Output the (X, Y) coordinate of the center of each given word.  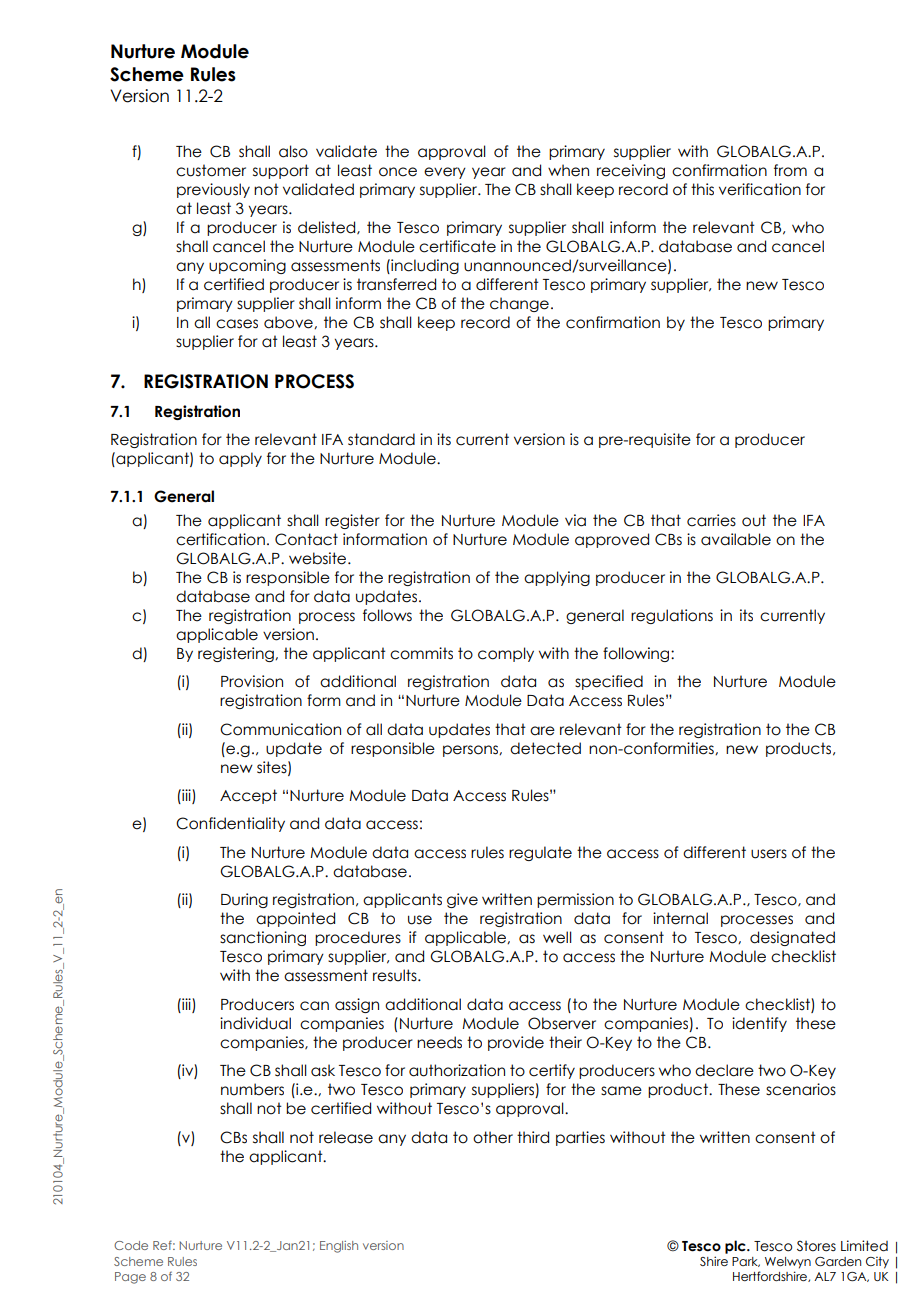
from (790, 170)
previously (213, 190)
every (445, 173)
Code (131, 1245)
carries (711, 520)
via (575, 520)
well (557, 937)
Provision (252, 681)
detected (545, 748)
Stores (816, 1246)
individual (255, 1023)
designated (792, 938)
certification (220, 539)
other (493, 1137)
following (637, 654)
